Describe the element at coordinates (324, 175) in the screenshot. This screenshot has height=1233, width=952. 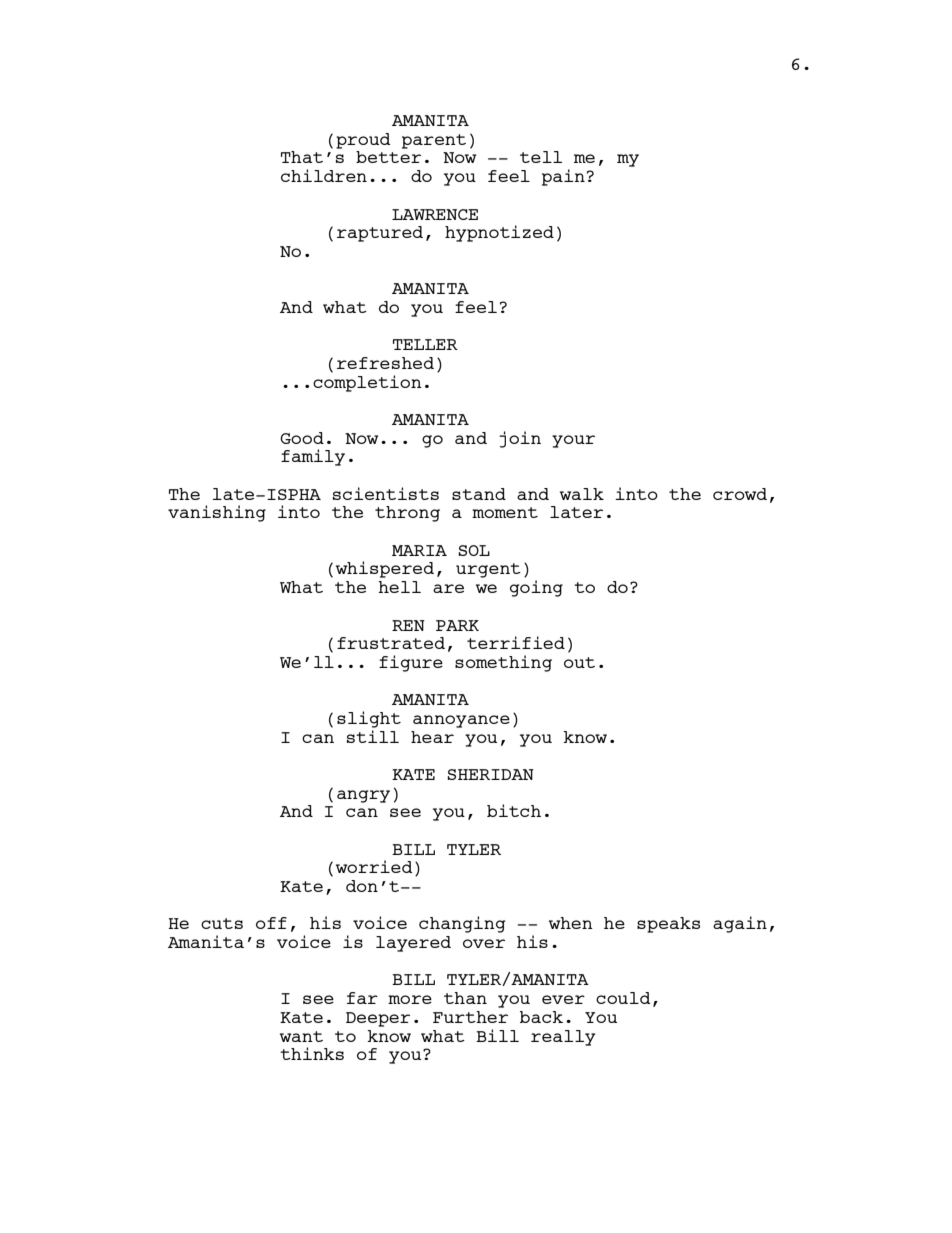
I see `children` at that location.
